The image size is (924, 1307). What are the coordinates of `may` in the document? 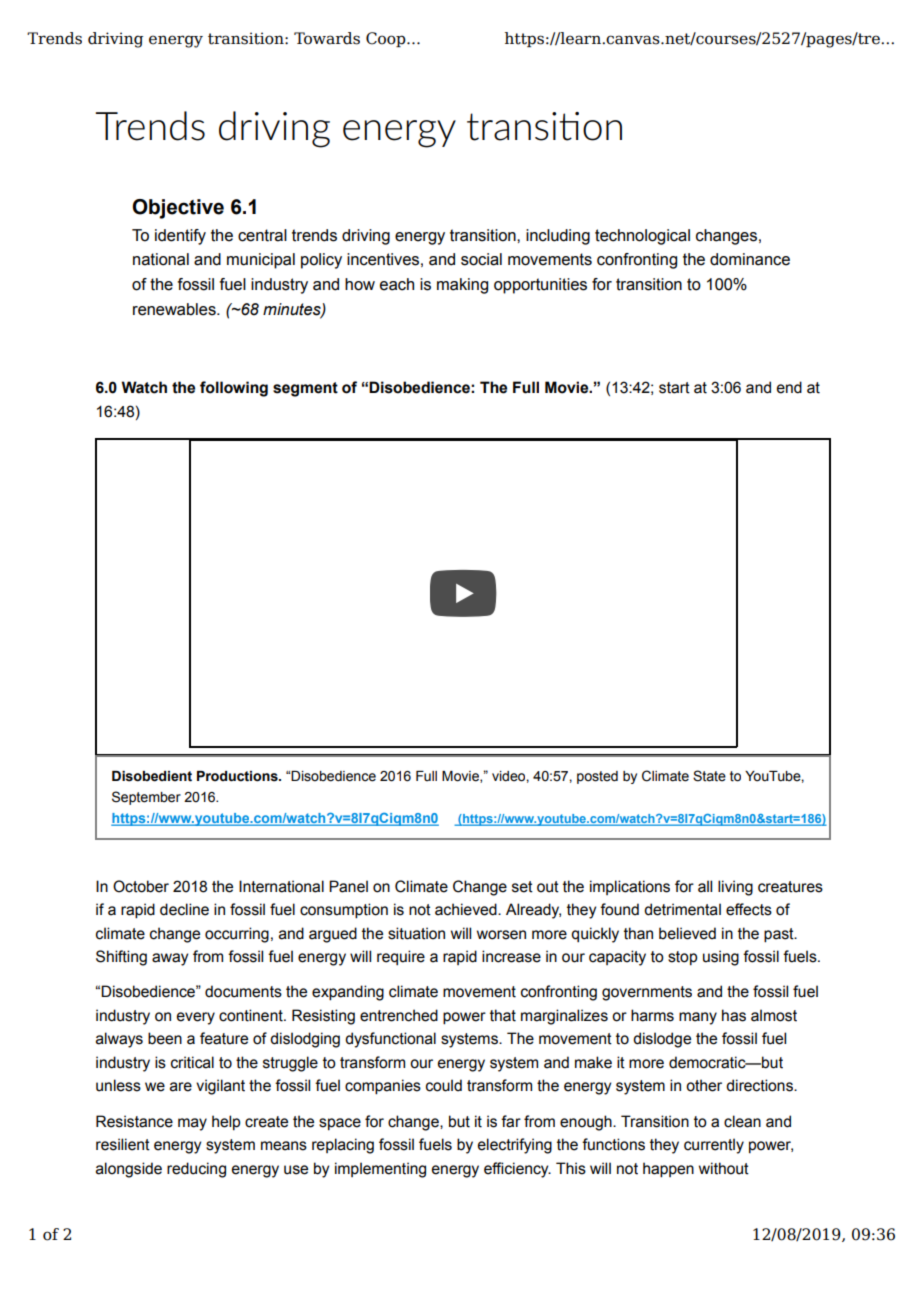 It's located at (192, 1124).
